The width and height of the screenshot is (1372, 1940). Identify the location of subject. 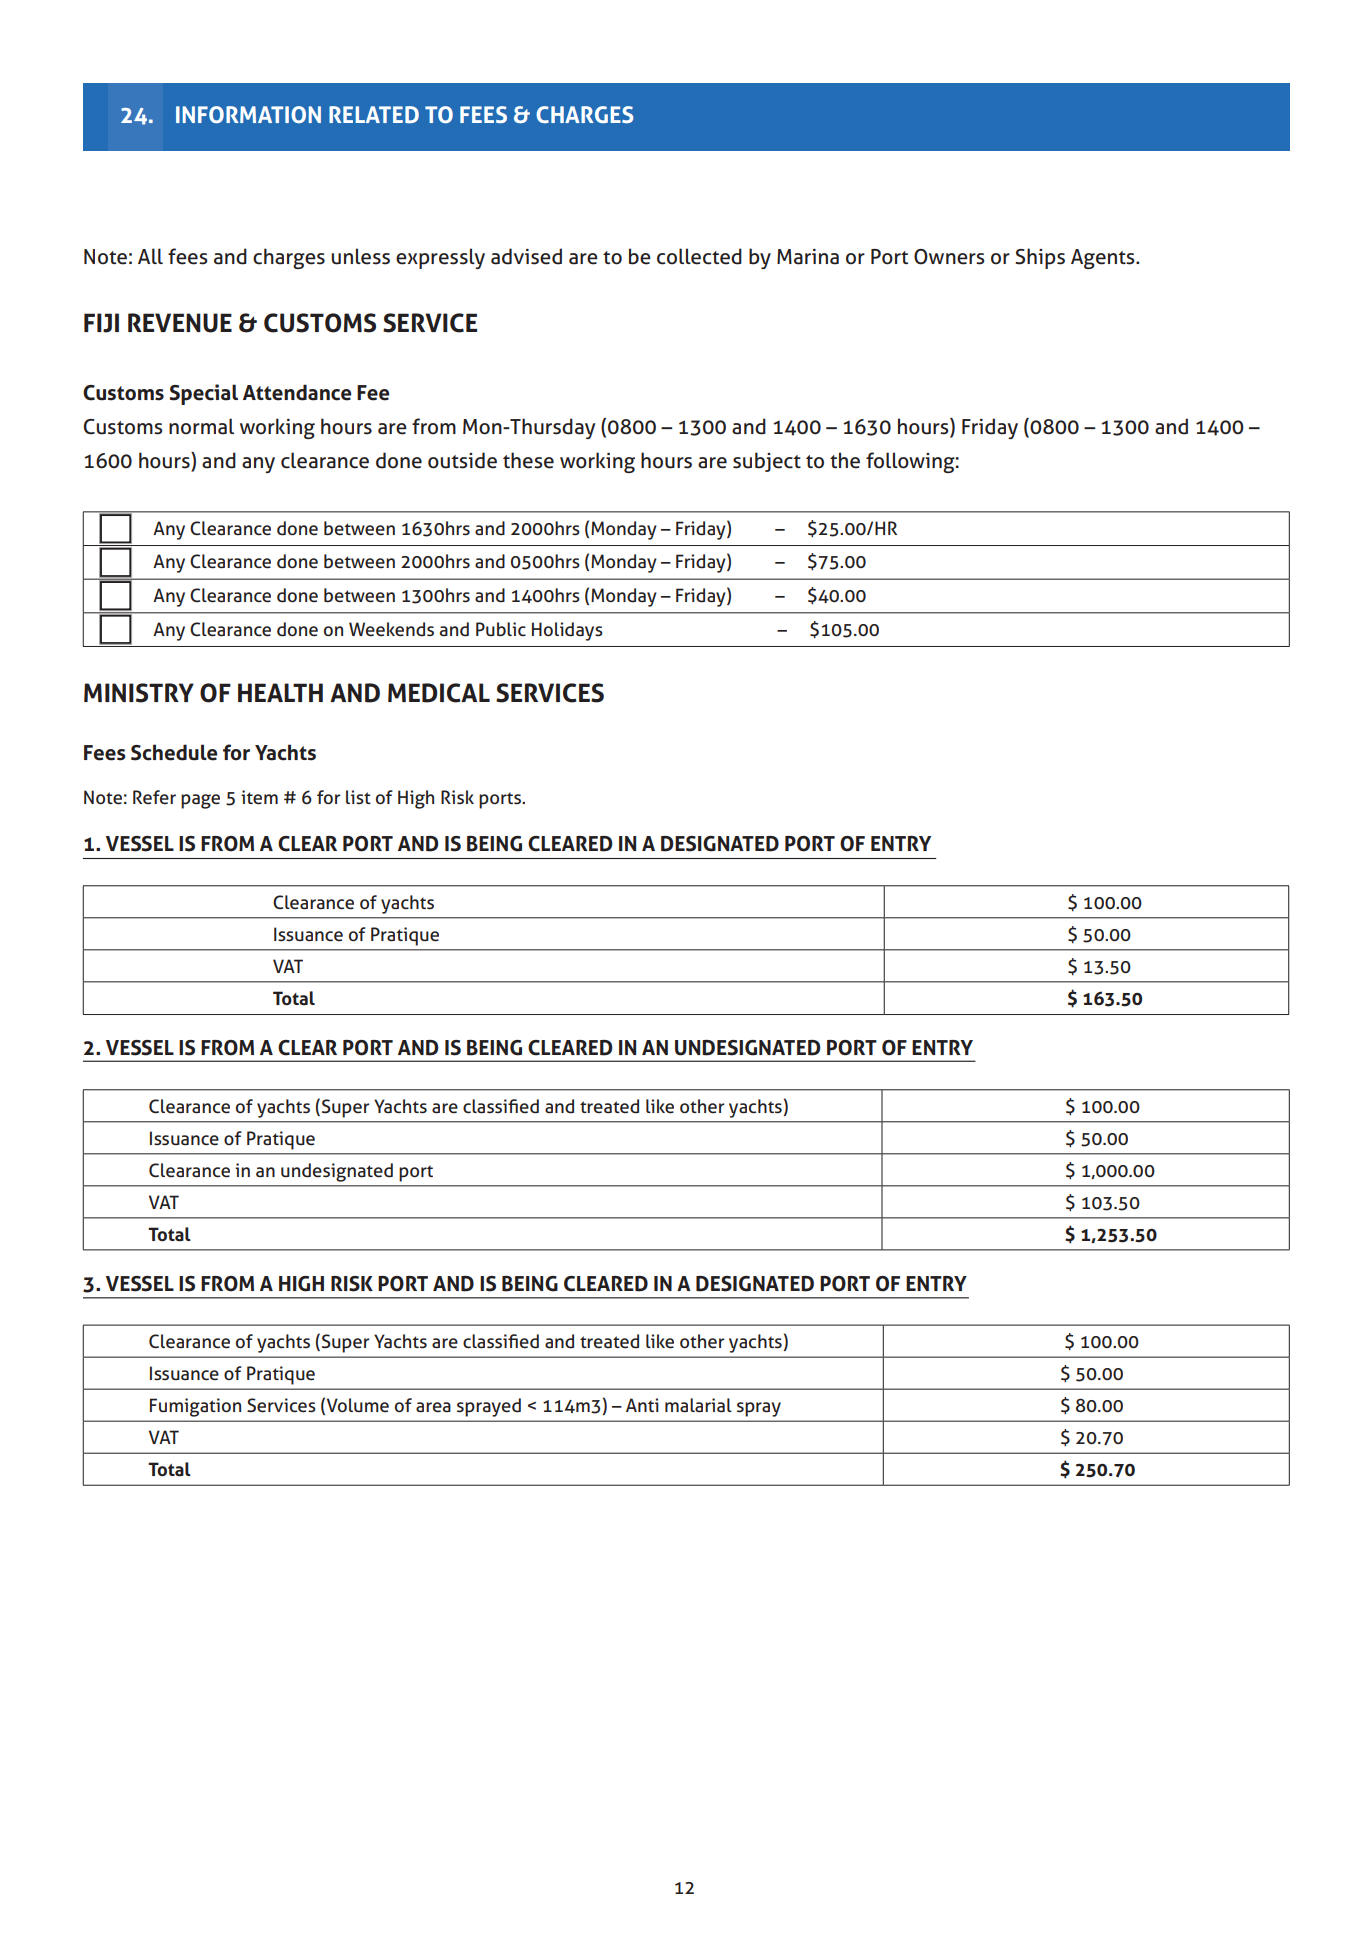
(767, 462).
